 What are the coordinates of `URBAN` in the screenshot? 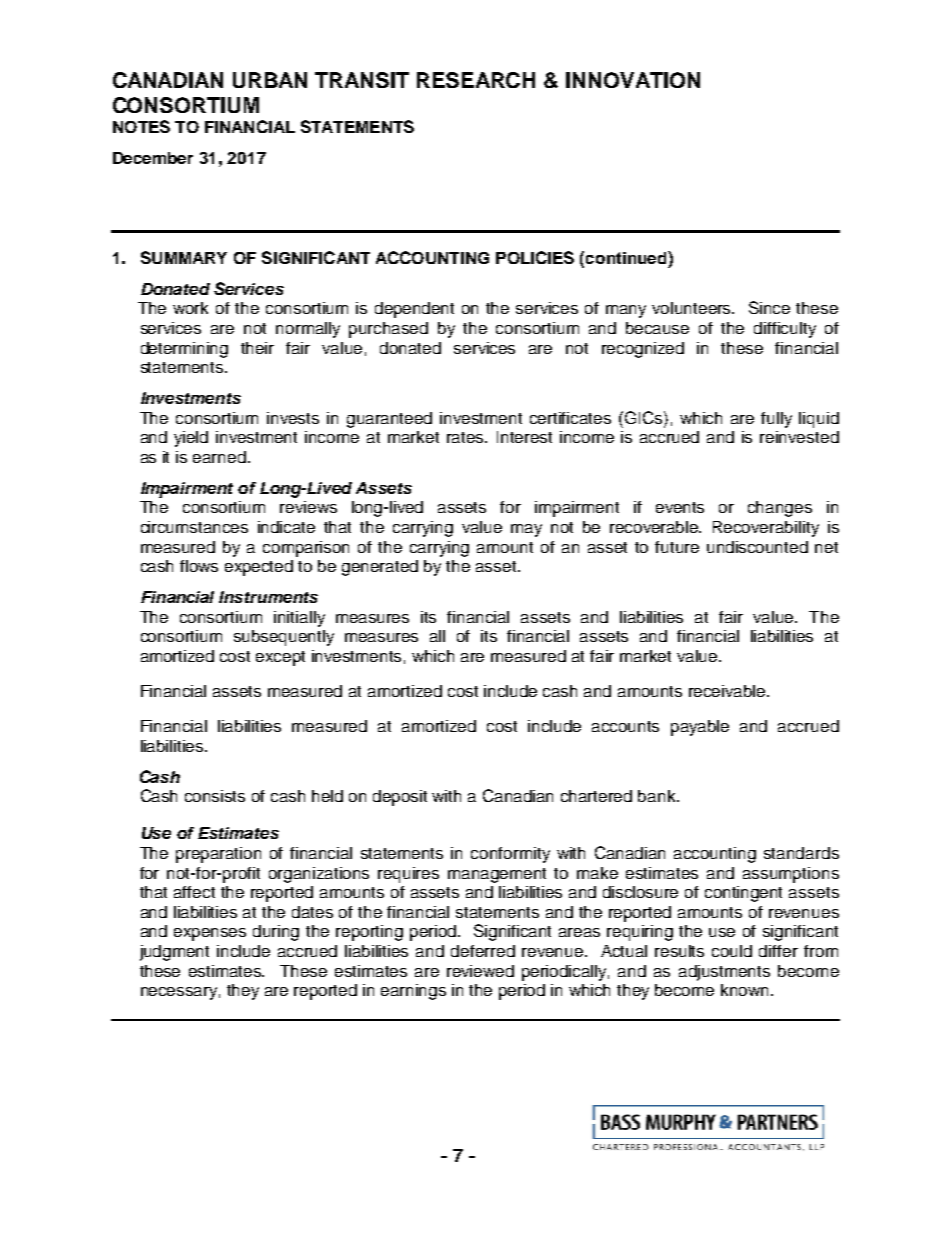 It's located at (270, 80).
